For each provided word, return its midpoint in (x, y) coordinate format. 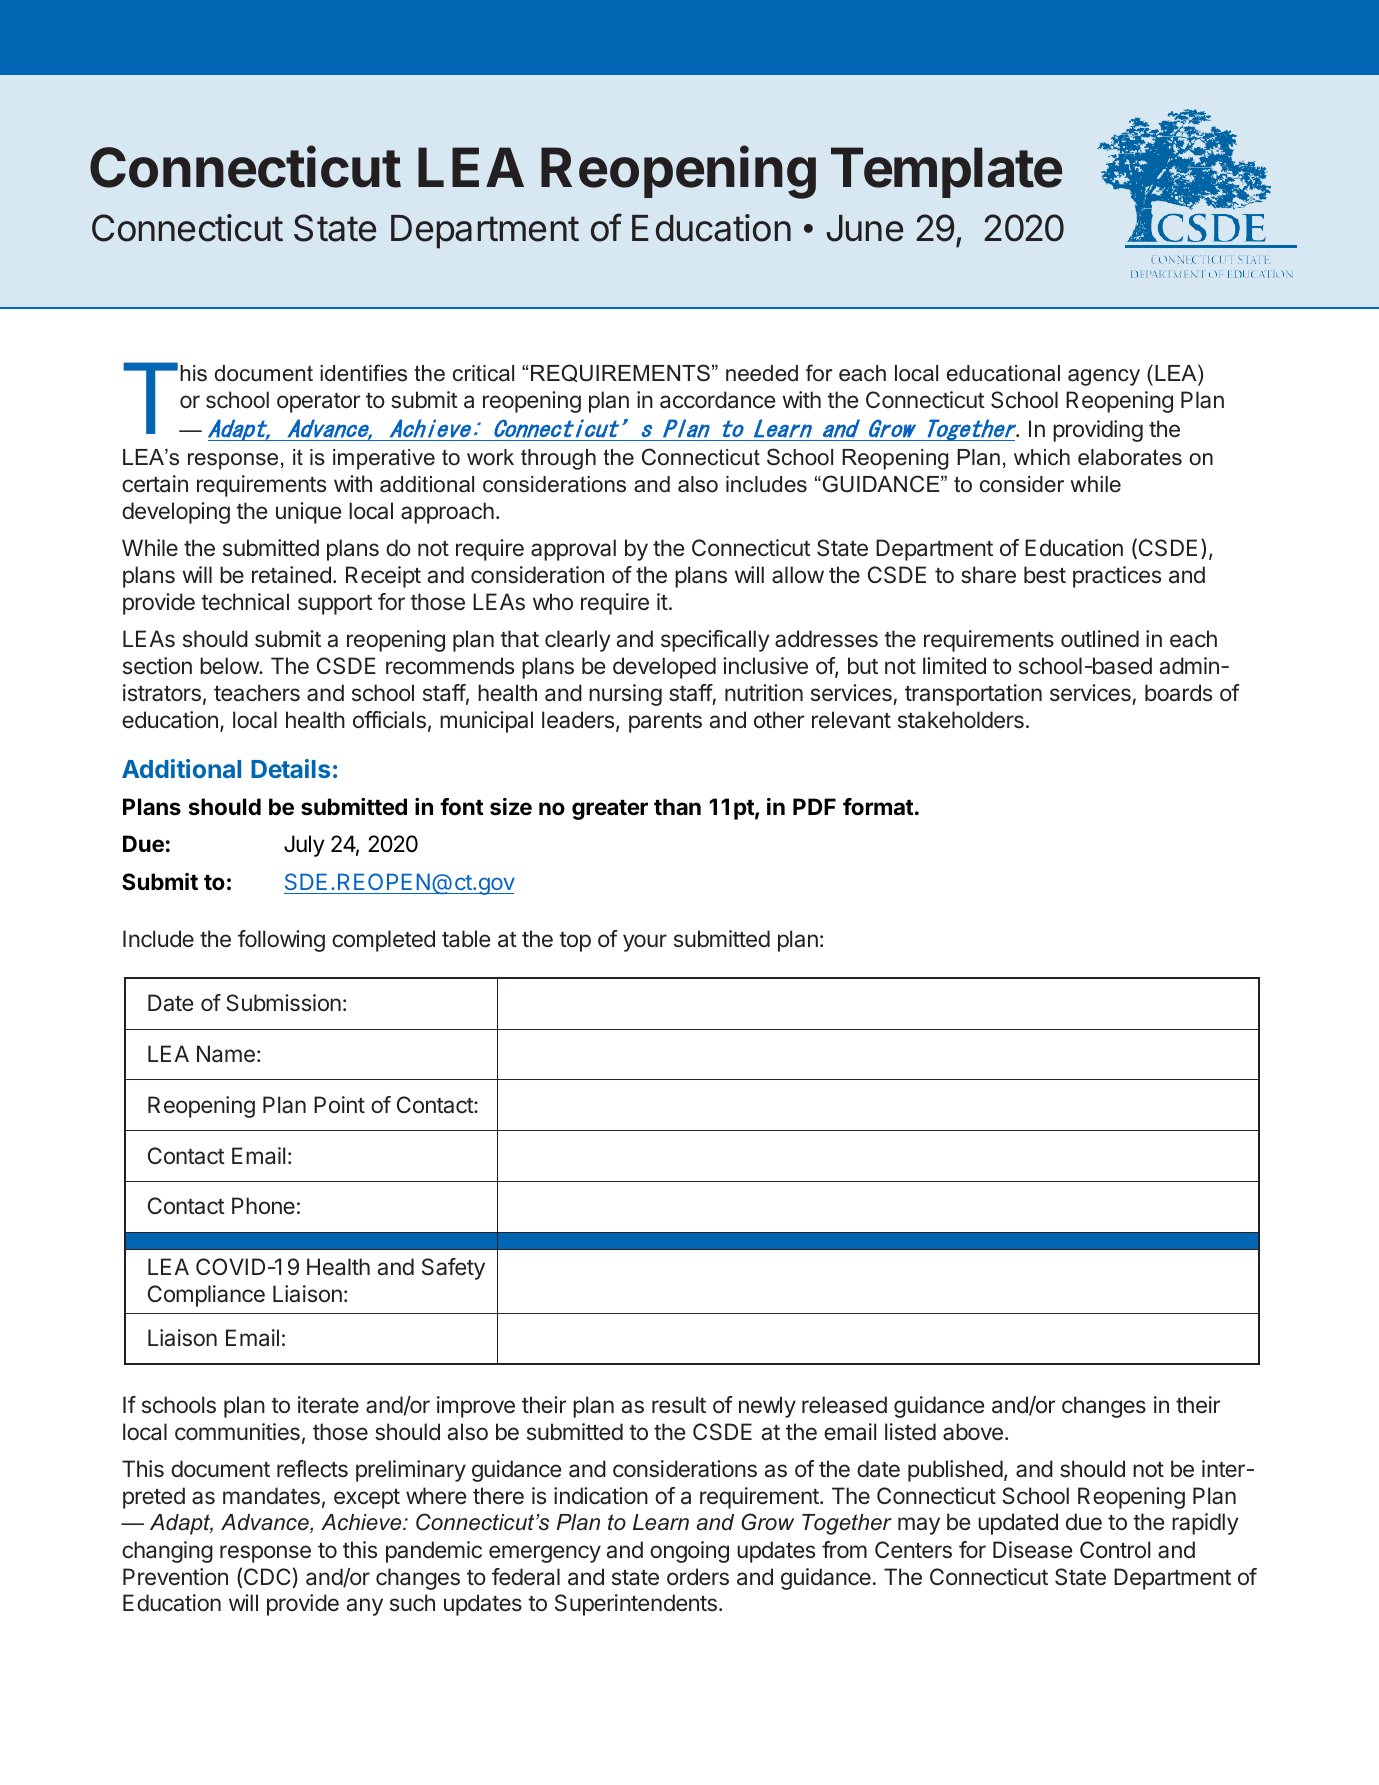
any (365, 1607)
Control (1115, 1549)
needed (762, 373)
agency (1104, 377)
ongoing (689, 1552)
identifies (363, 373)
